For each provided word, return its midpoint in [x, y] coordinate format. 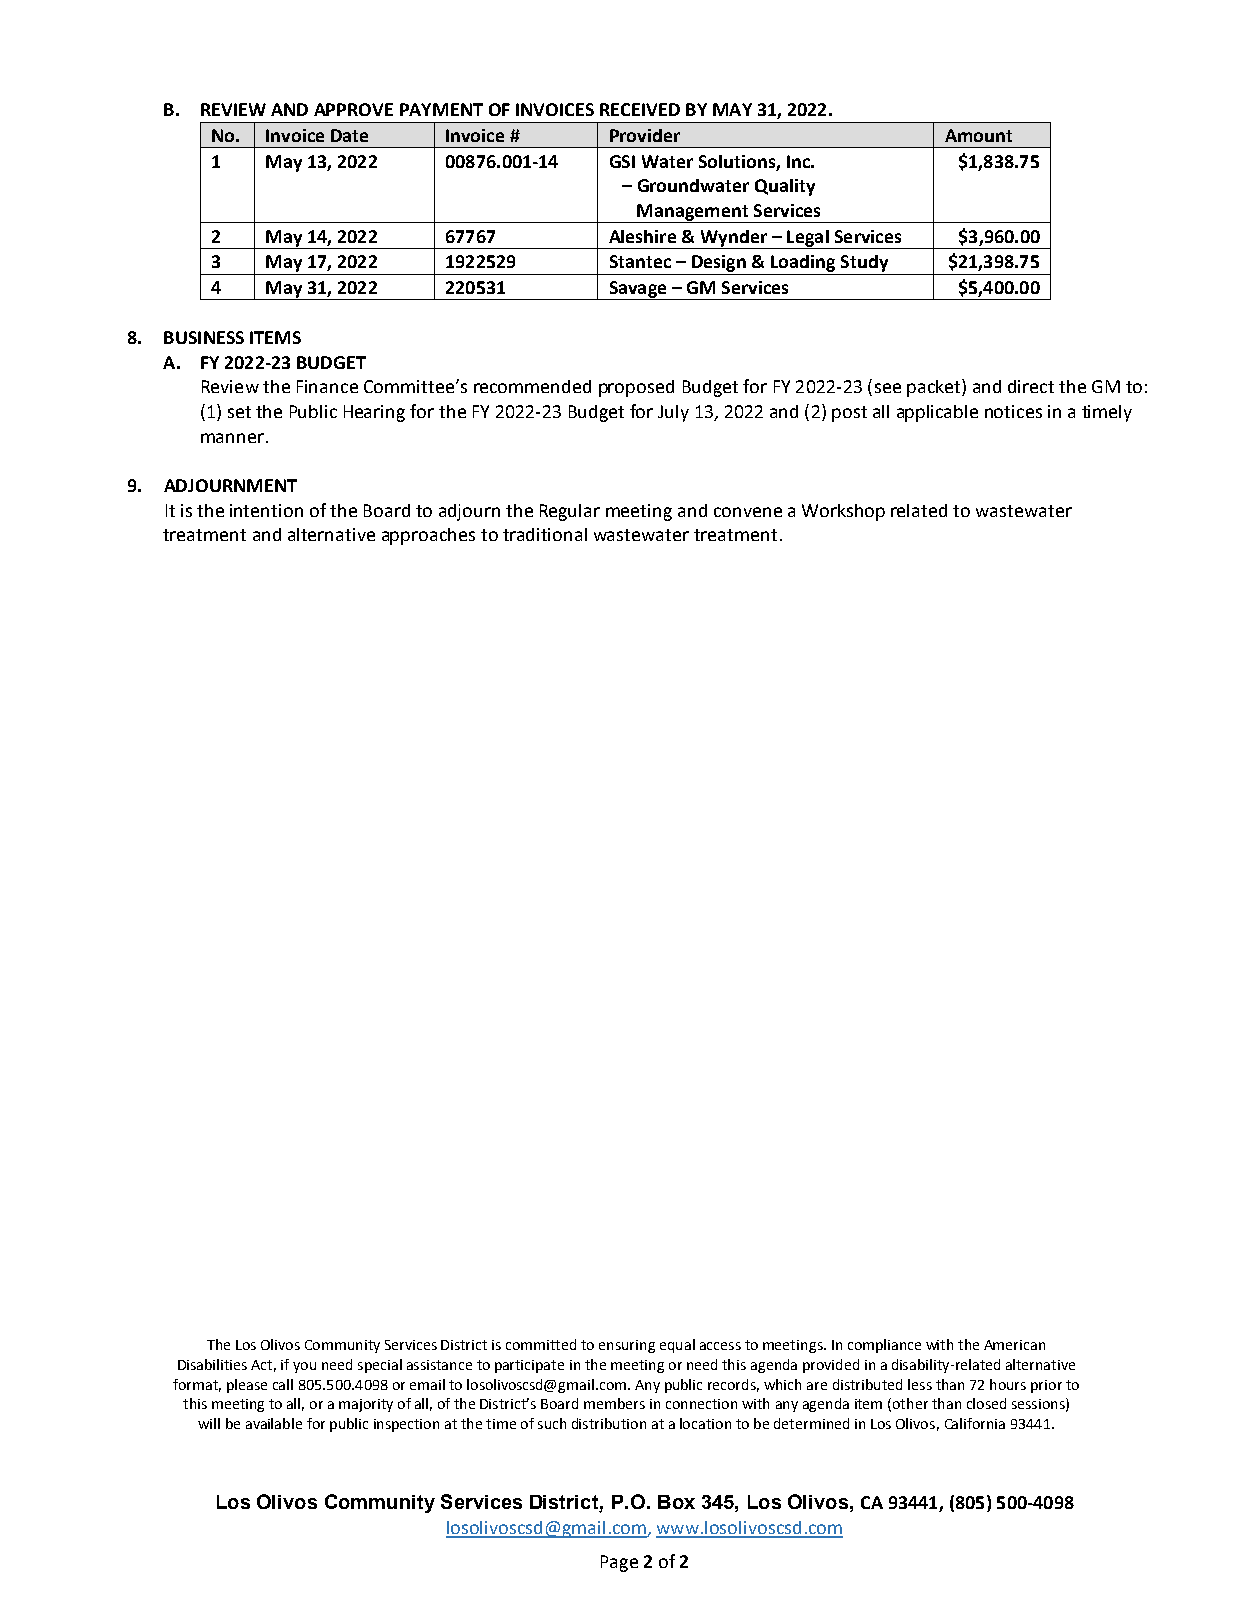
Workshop [843, 512]
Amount [978, 135]
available [274, 1423]
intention [266, 510]
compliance [884, 1346]
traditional [545, 534]
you [304, 1367]
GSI [622, 161]
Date [349, 135]
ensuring [627, 1346]
